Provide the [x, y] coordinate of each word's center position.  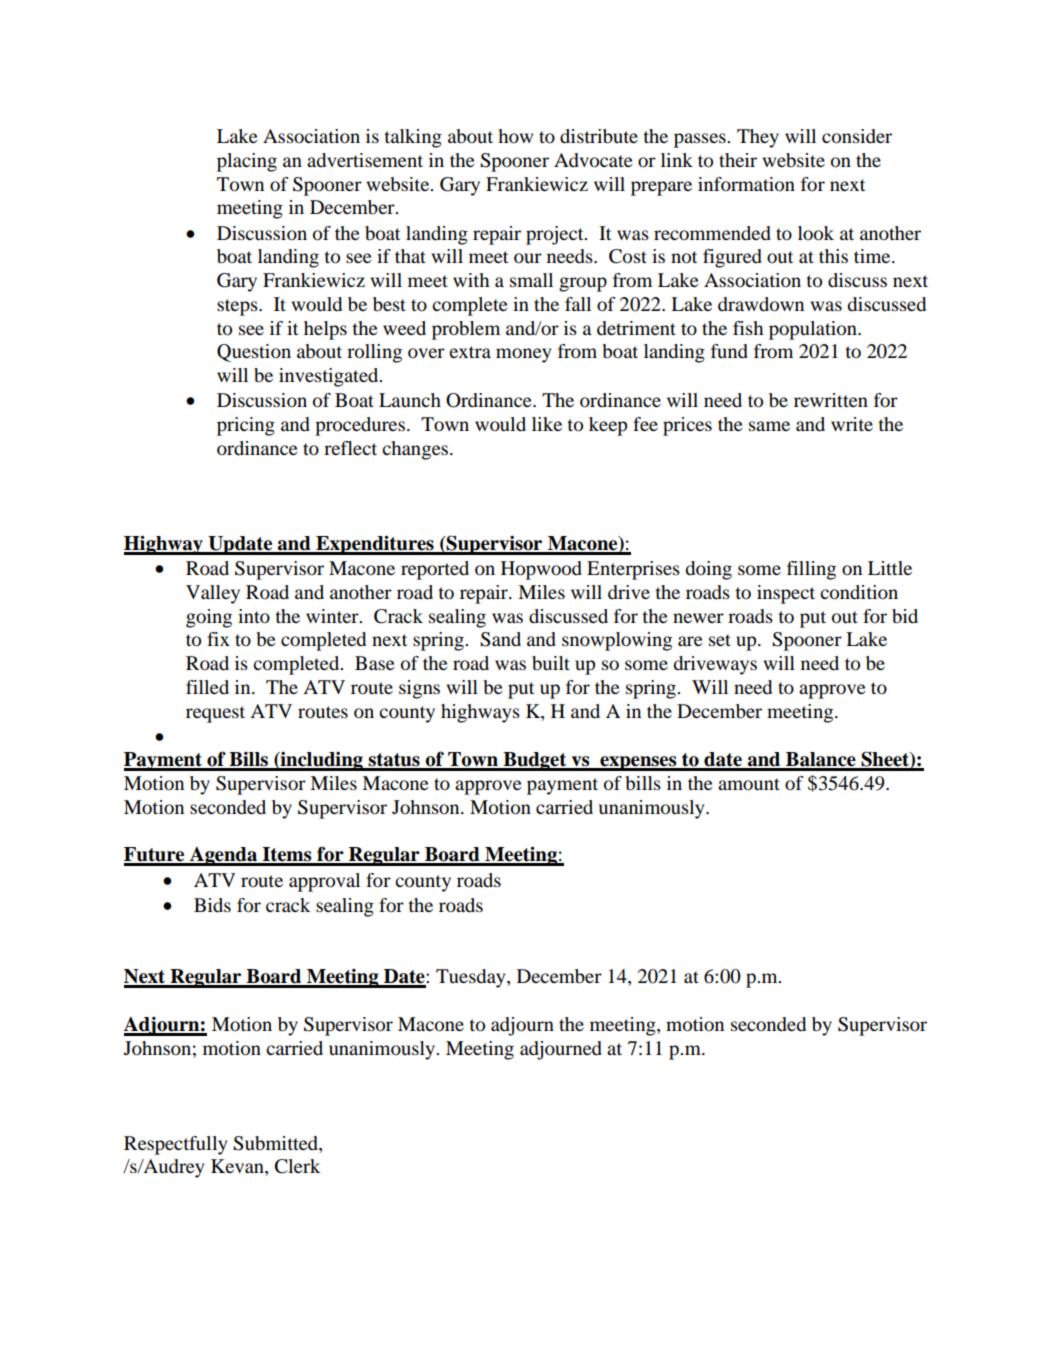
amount [749, 784]
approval [324, 882]
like [547, 424]
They [758, 138]
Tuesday [472, 978]
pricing [246, 426]
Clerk [297, 1166]
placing [247, 162]
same [769, 426]
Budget [535, 761]
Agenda [223, 856]
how [515, 136]
